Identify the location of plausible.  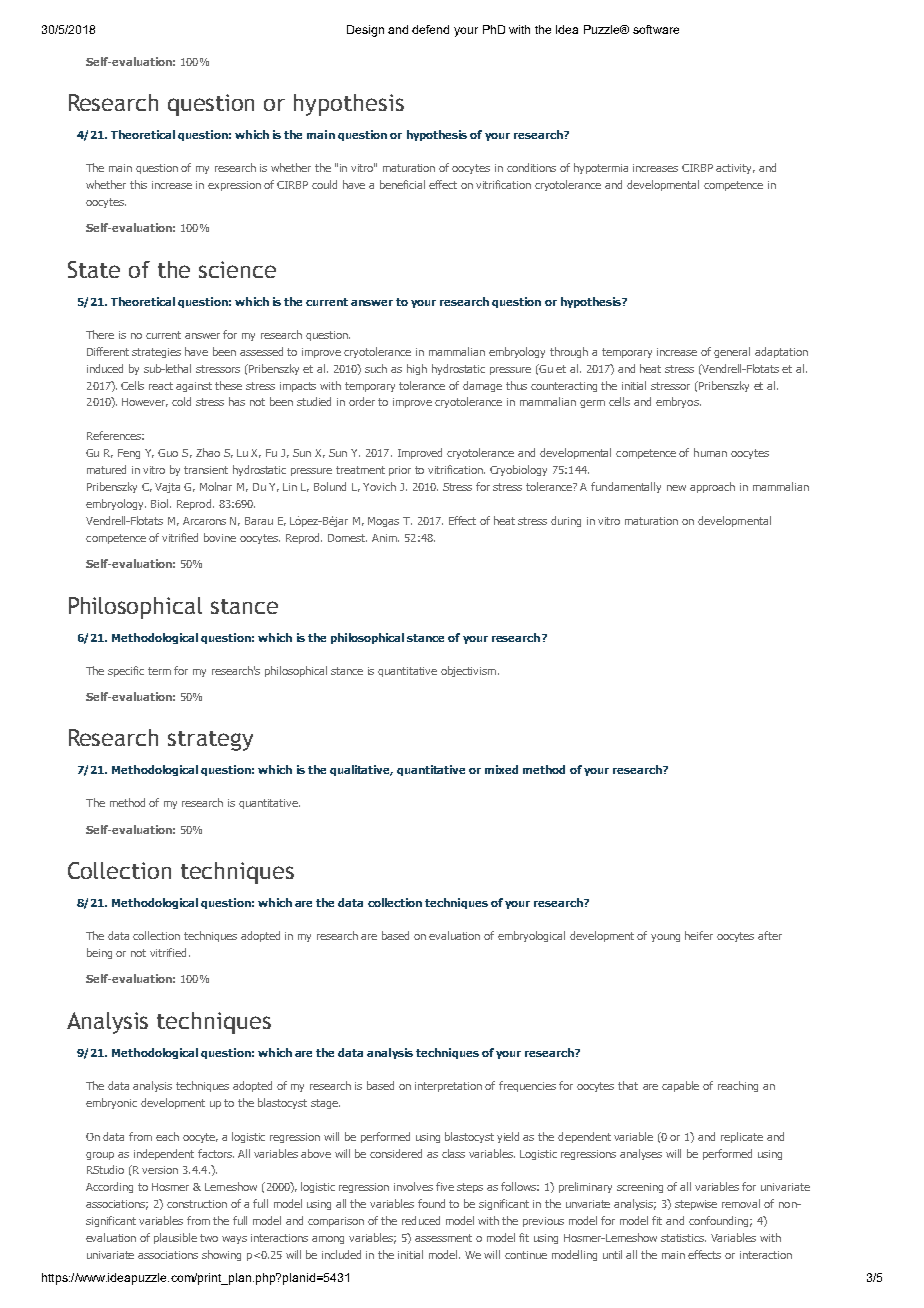
(175, 1238).
